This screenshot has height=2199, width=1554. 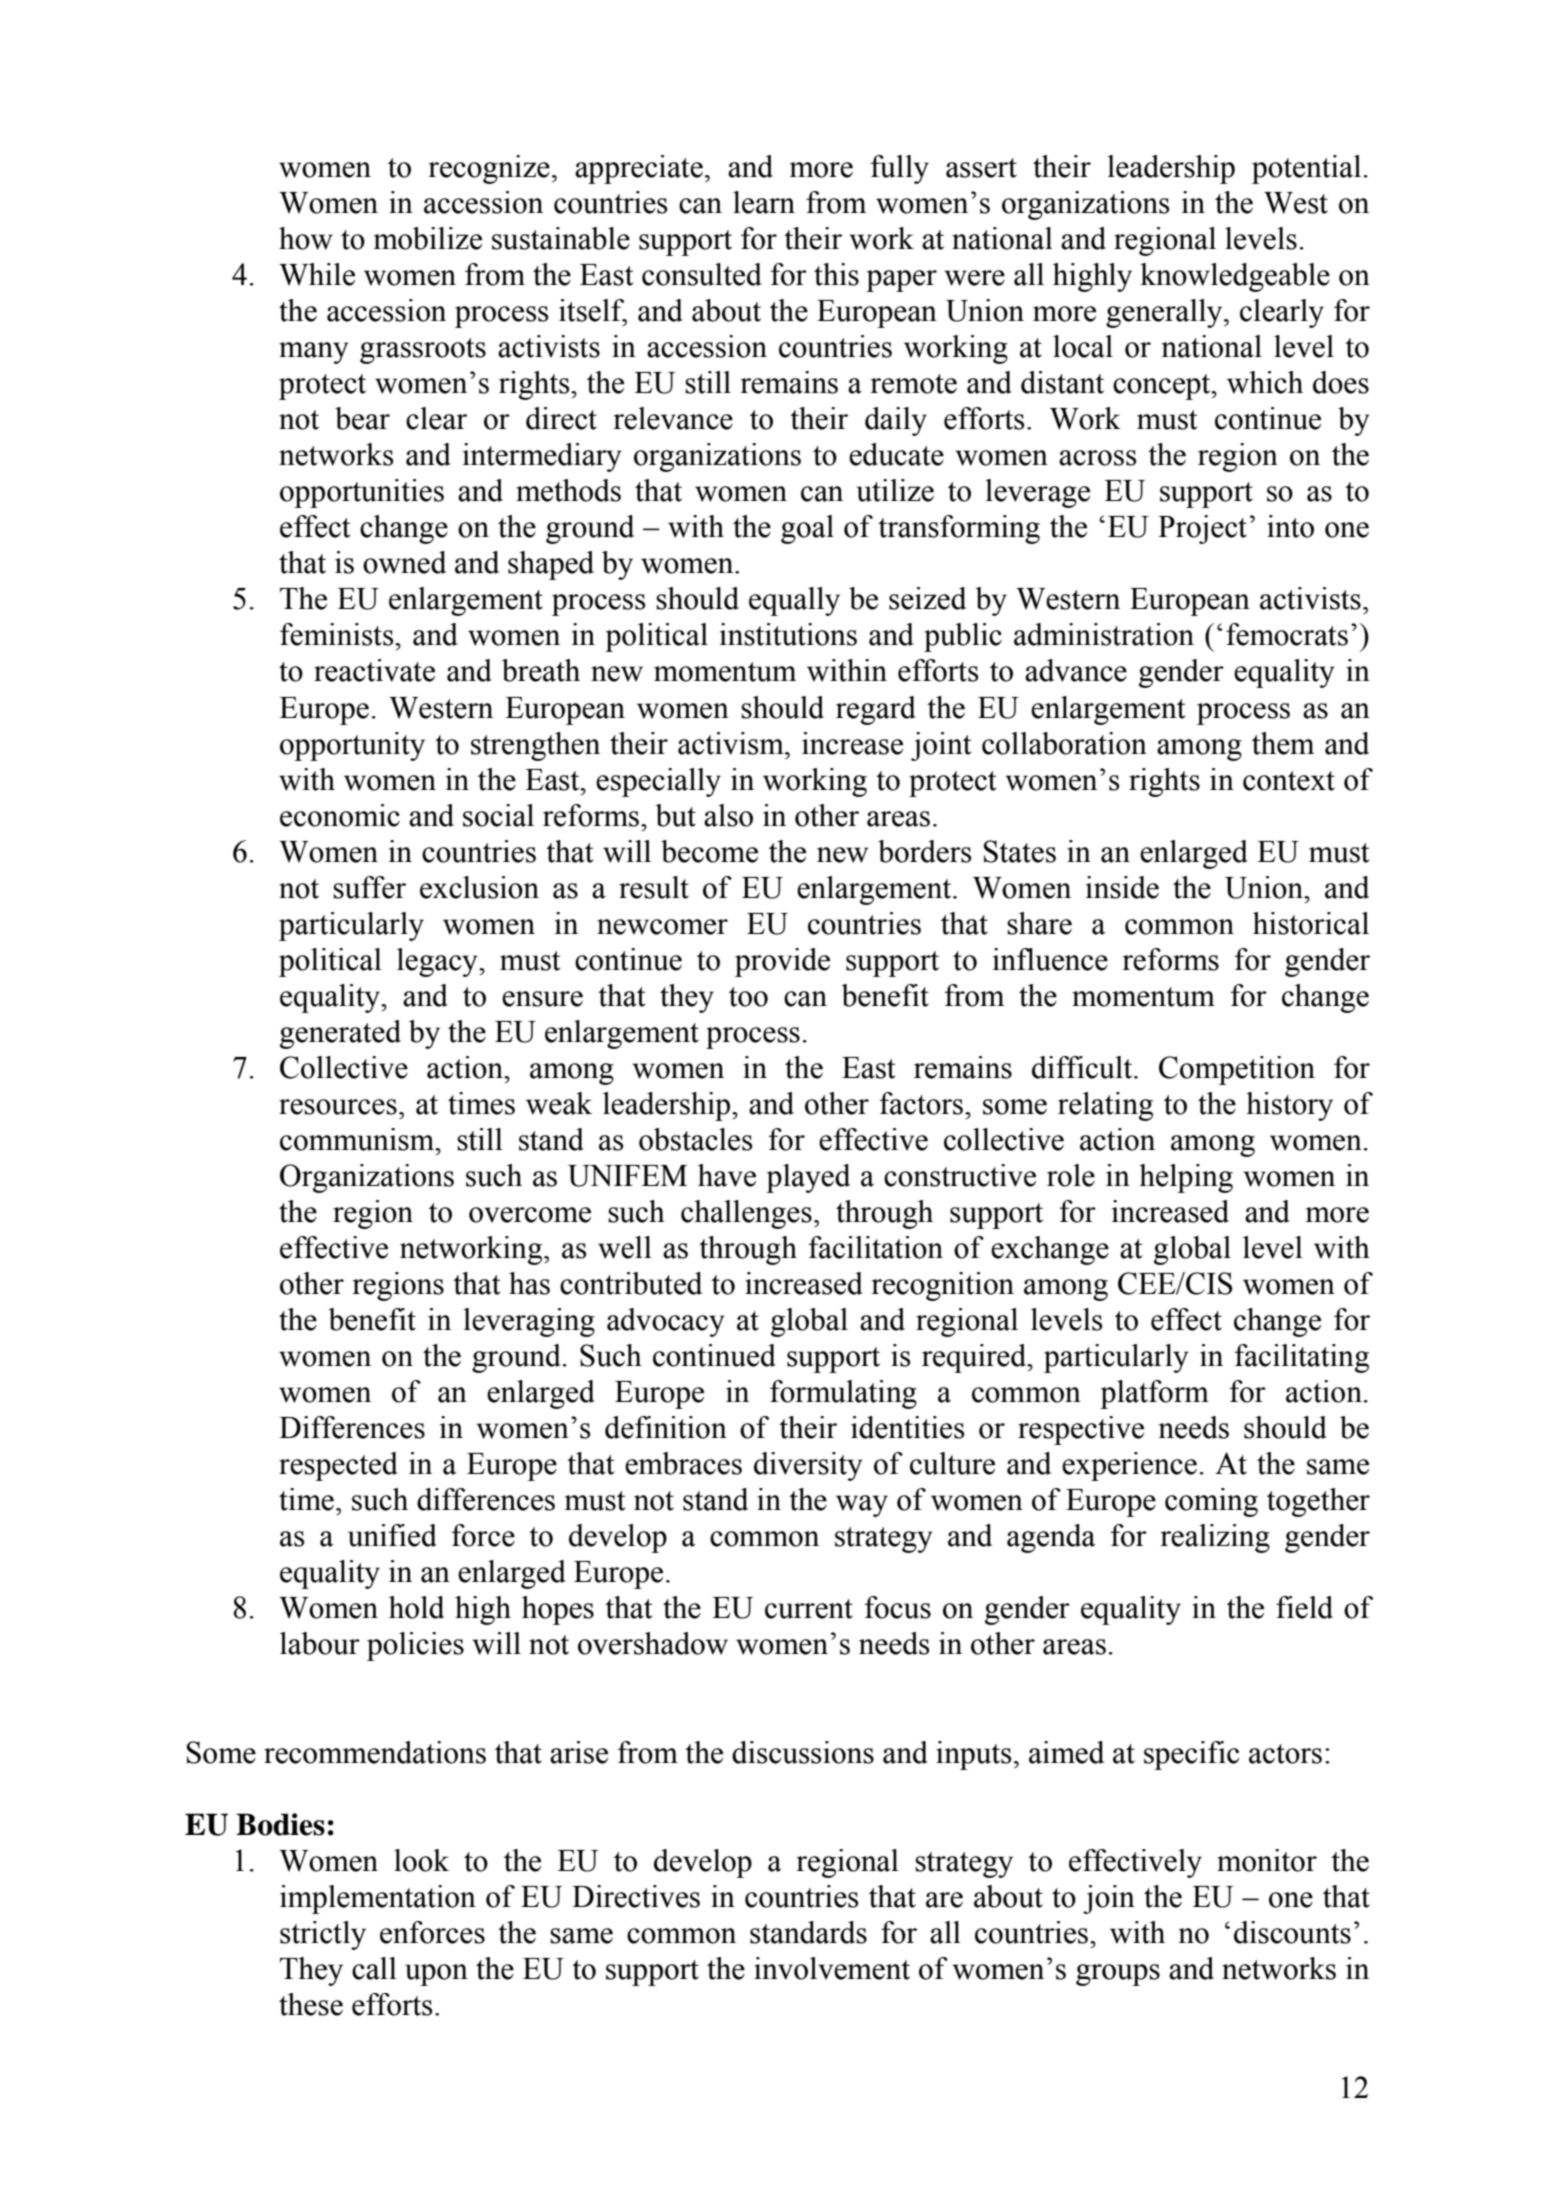 I want to click on way, so click(x=862, y=1506).
